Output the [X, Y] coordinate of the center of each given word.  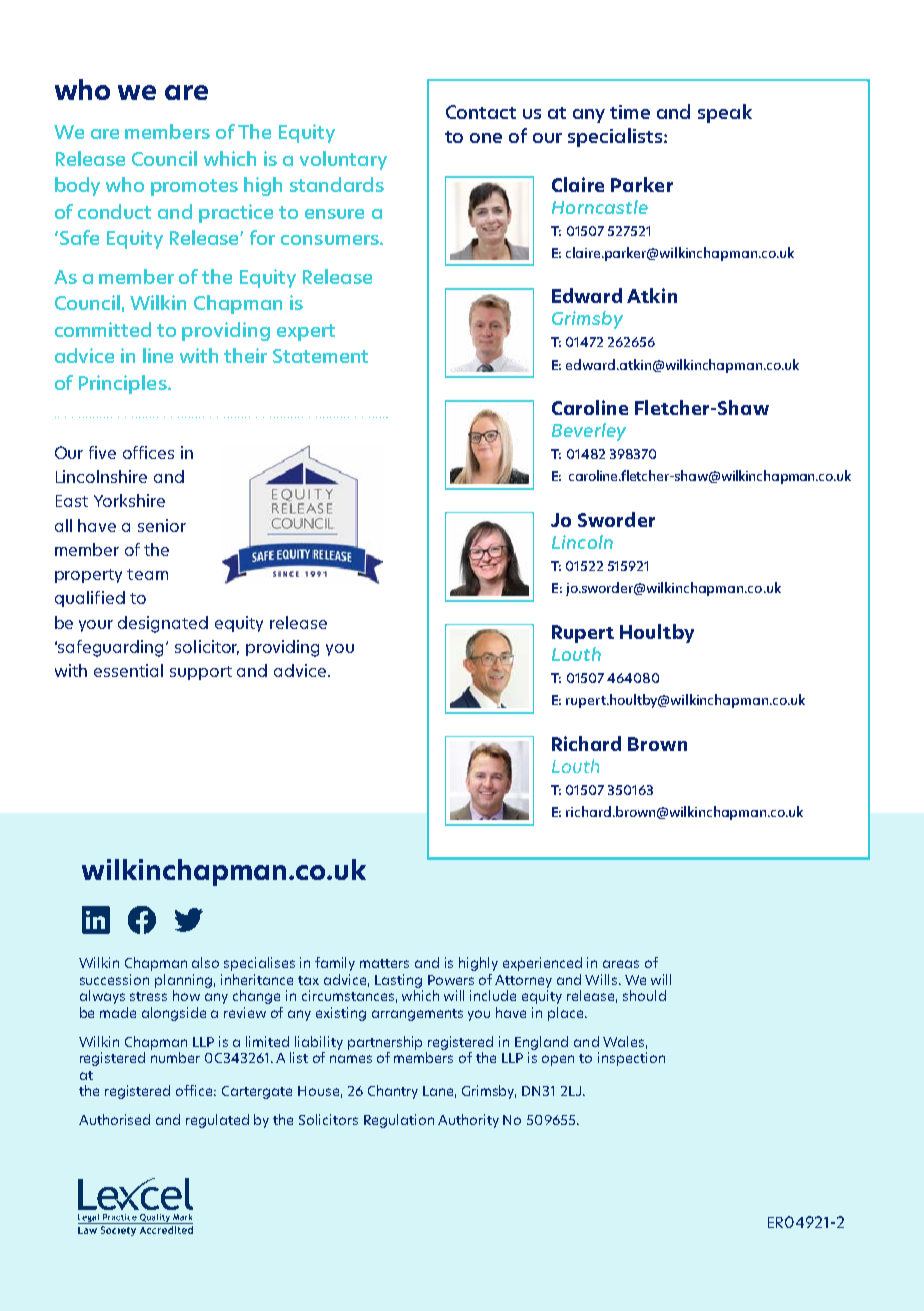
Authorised [114, 1119]
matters [384, 963]
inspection [631, 1059]
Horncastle [600, 207]
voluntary [343, 160]
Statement [320, 356]
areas [621, 964]
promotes [194, 187]
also [205, 962]
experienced [542, 964]
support [201, 673]
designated [163, 624]
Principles [124, 384]
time [630, 112]
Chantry [393, 1092]
